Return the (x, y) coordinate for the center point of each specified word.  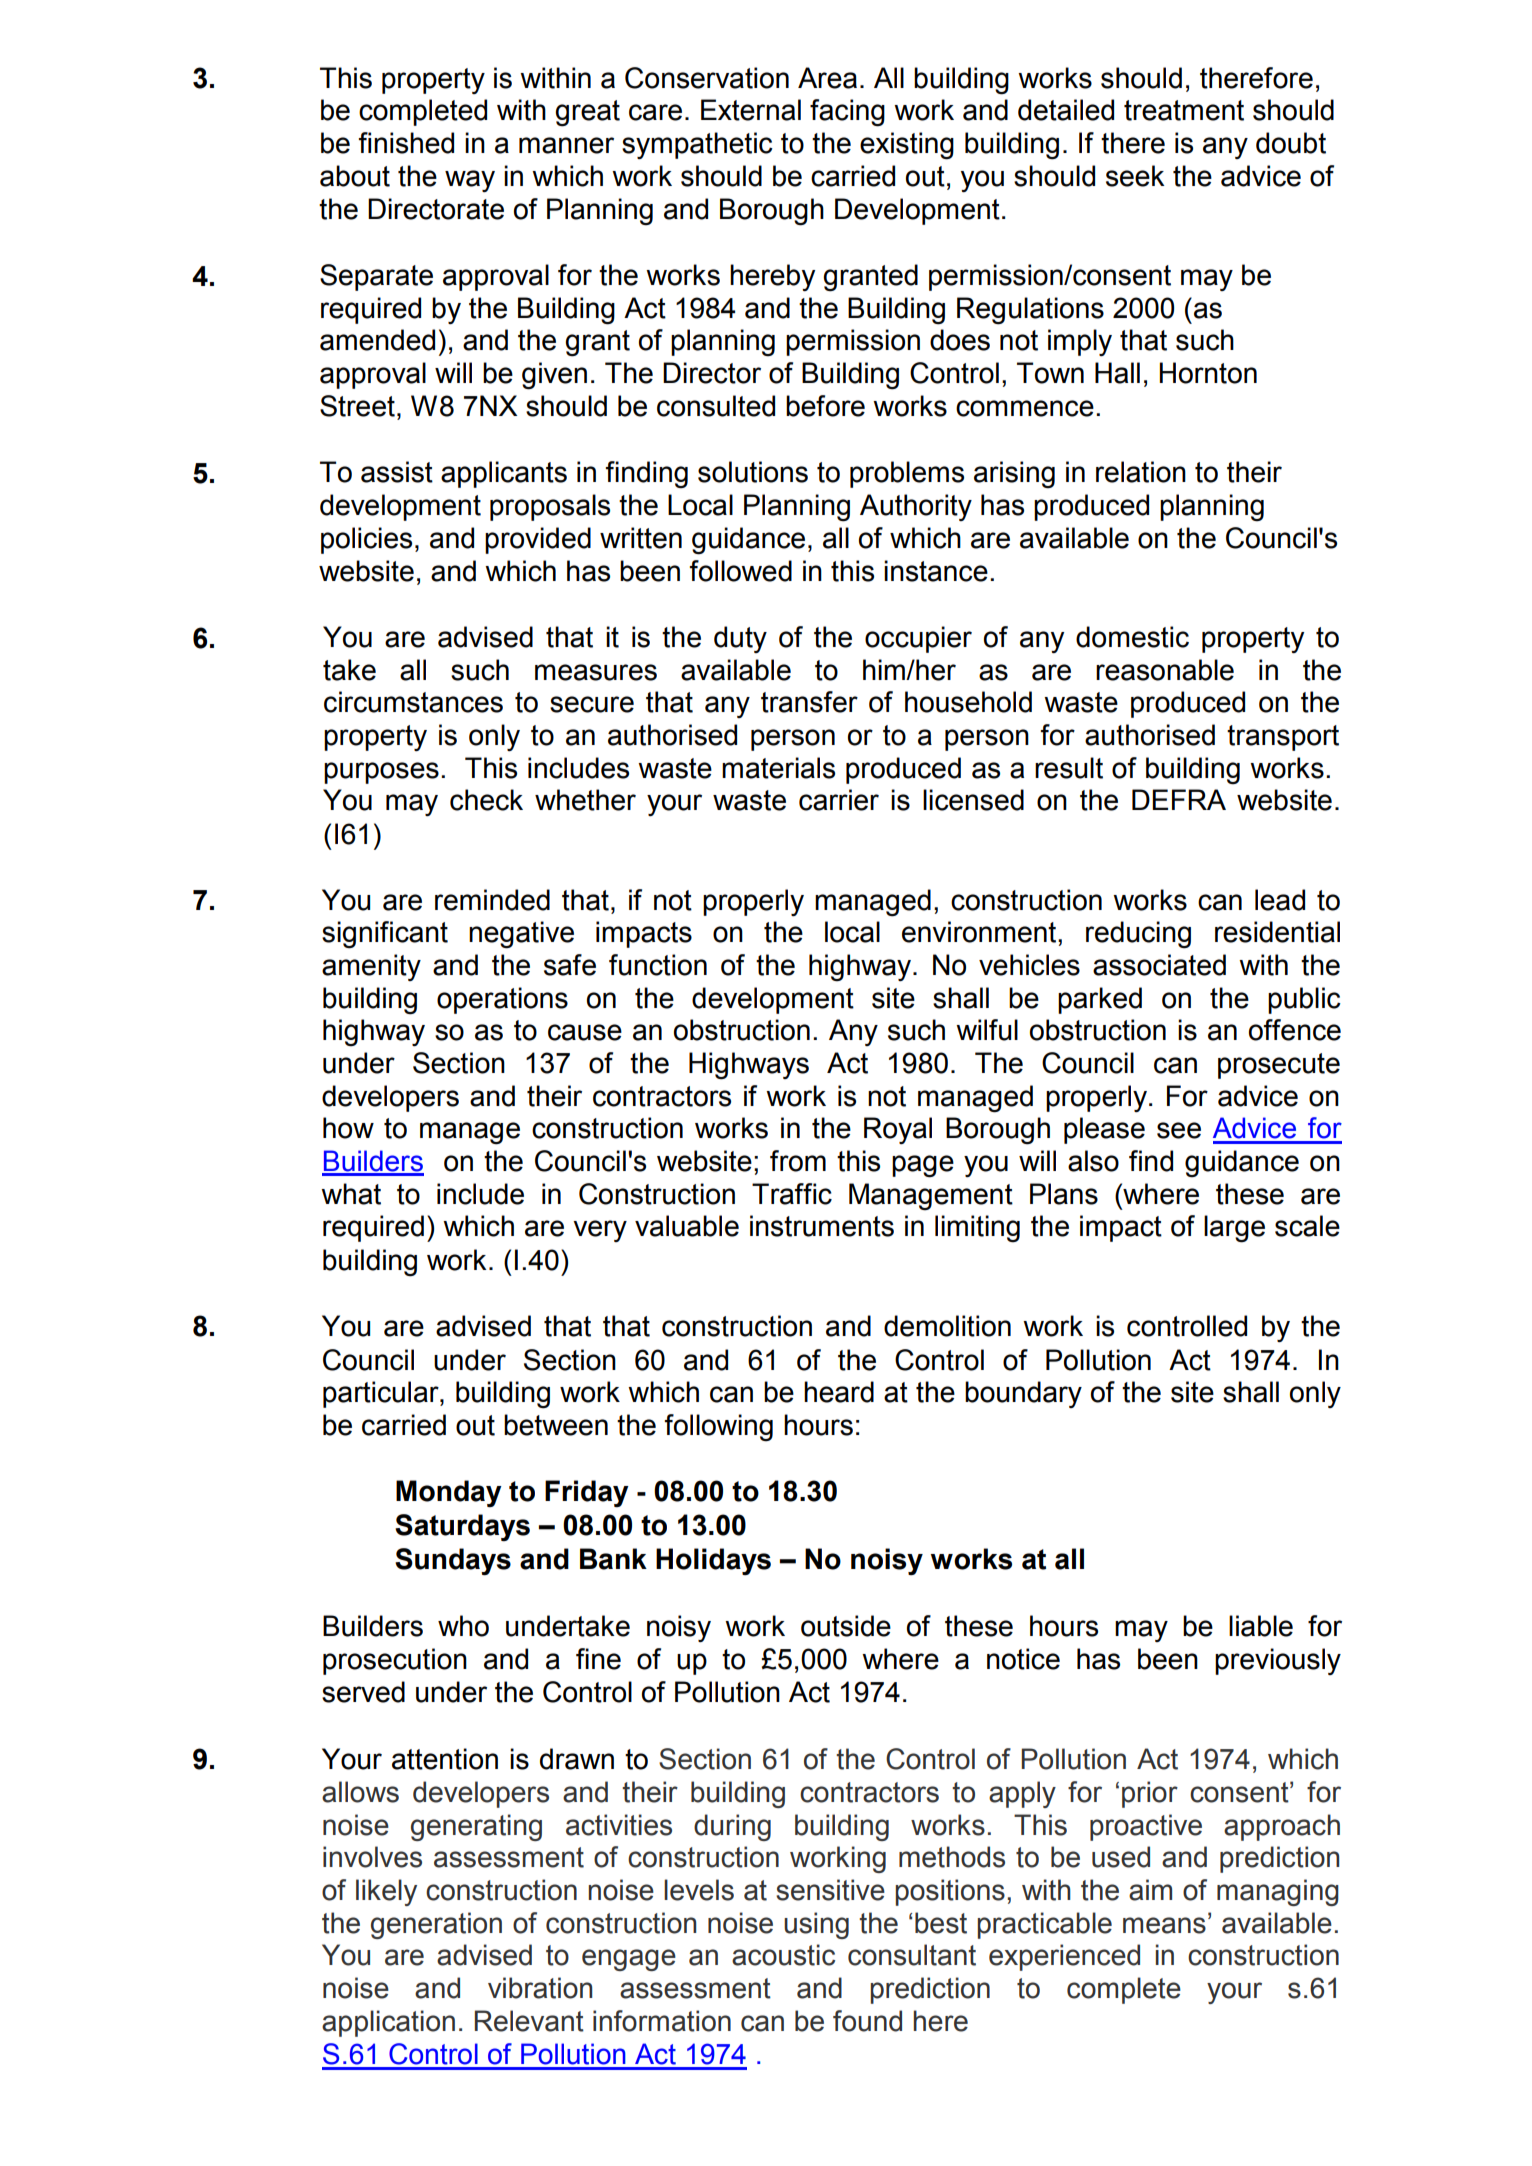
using (816, 1925)
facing (847, 113)
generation (436, 1925)
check (486, 800)
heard (839, 1392)
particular (382, 1394)
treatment (1184, 110)
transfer (809, 702)
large (1234, 1229)
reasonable (1165, 670)
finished (406, 143)
